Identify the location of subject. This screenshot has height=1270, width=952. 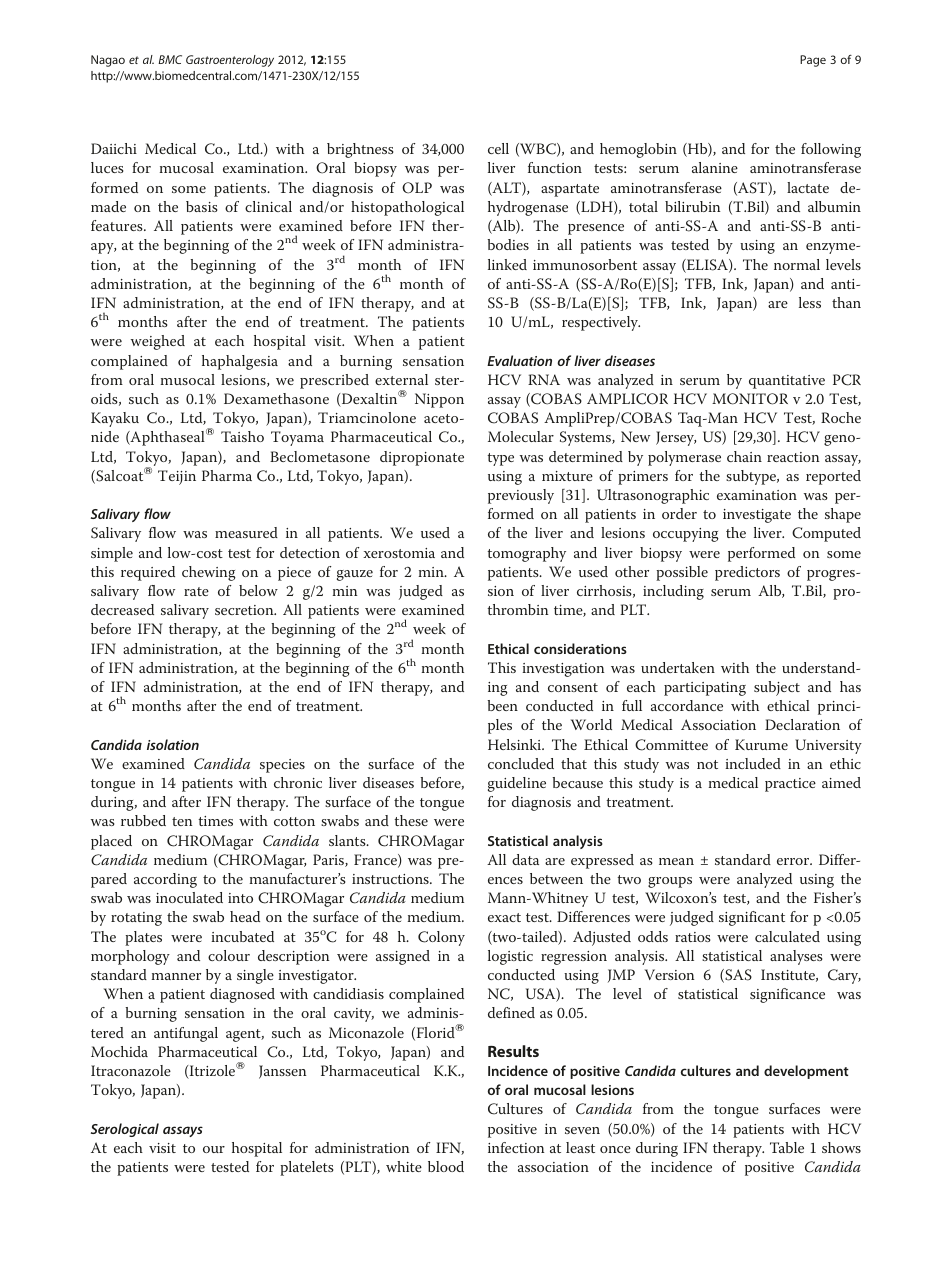
(777, 688).
